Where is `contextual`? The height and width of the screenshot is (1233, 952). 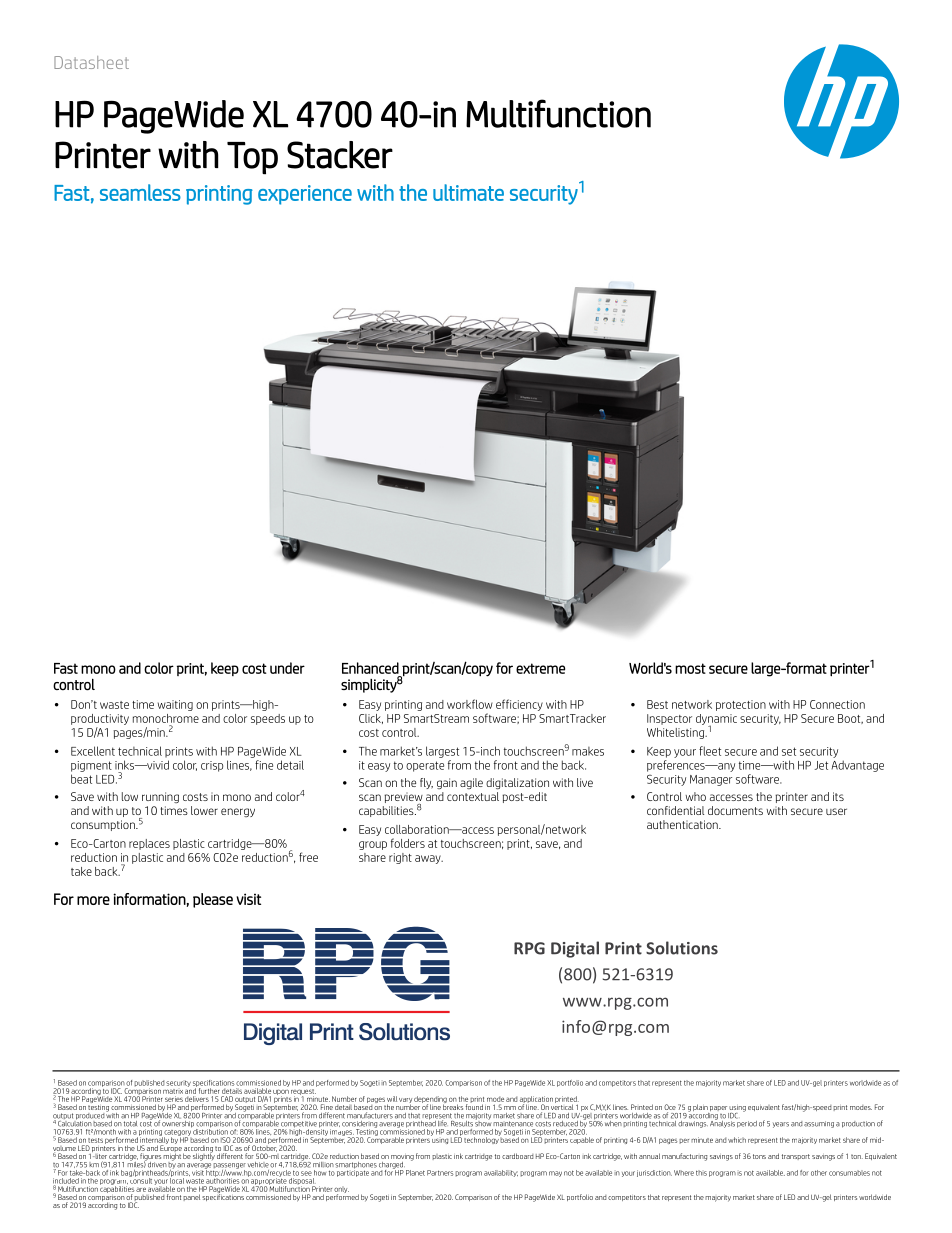
contextual is located at coordinates (473, 796).
